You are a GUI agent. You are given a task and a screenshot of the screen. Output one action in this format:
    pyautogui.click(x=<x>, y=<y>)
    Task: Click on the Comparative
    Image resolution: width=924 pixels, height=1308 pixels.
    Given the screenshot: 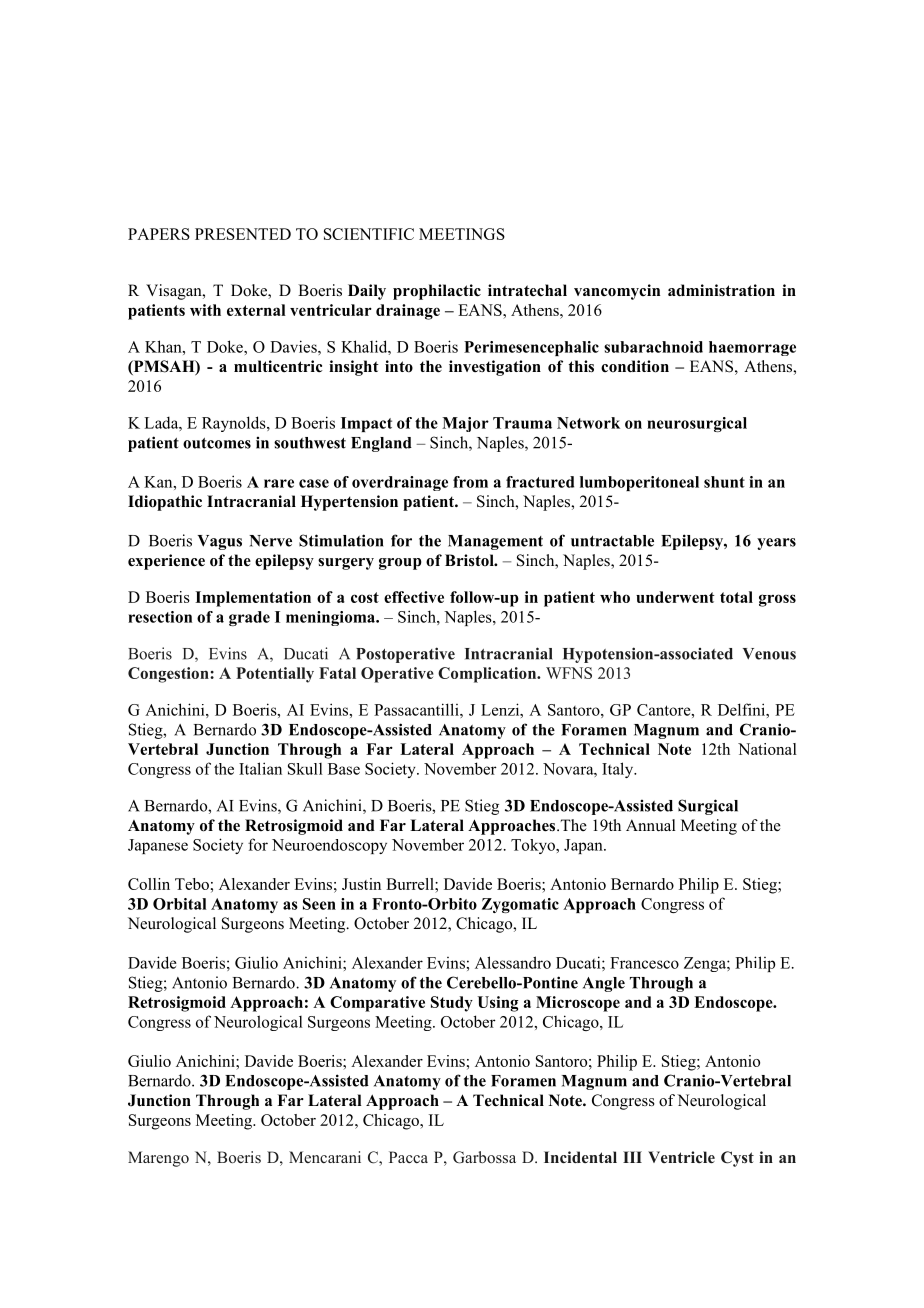 What is the action you would take?
    pyautogui.click(x=377, y=1004)
